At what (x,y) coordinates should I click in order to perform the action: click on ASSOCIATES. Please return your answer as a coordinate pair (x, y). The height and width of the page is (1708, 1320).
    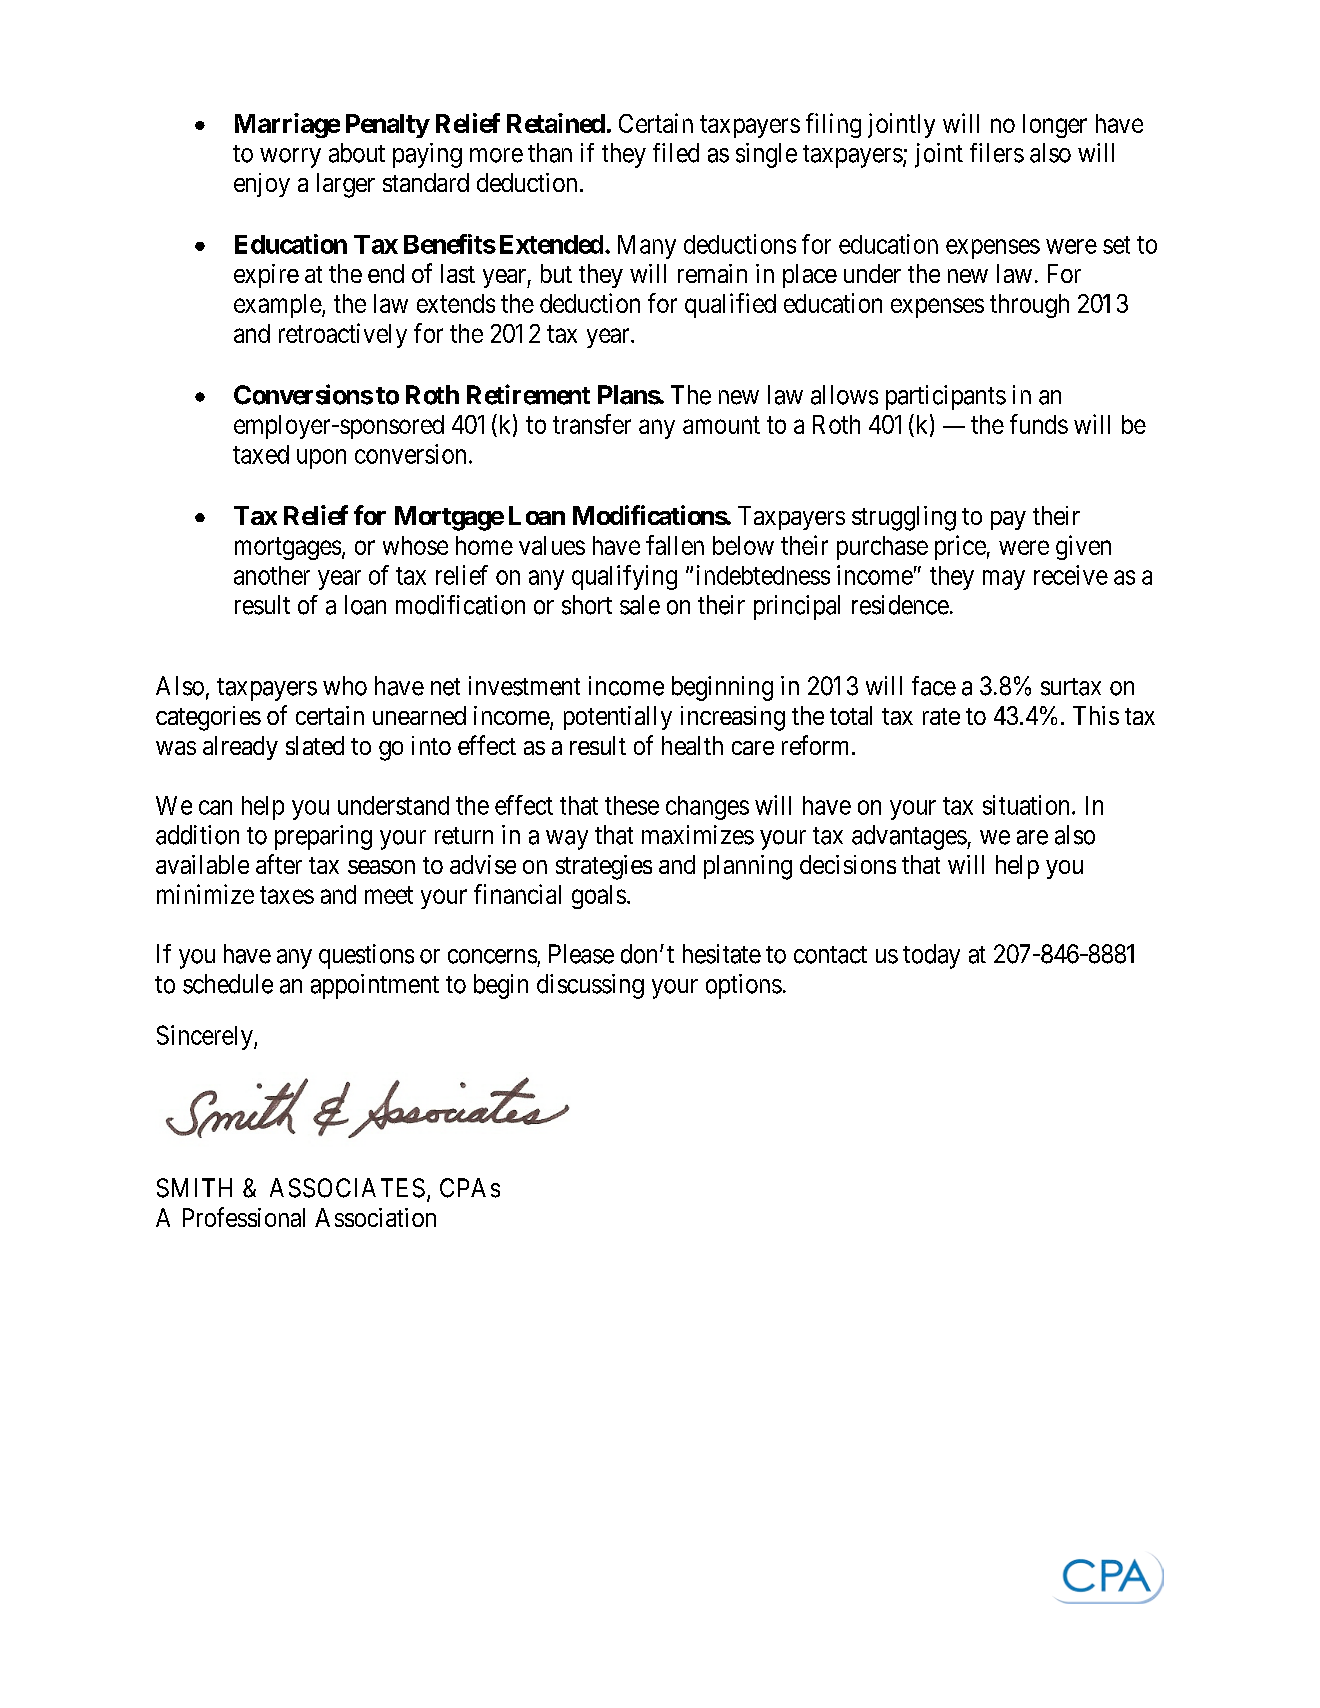
    Looking at the image, I should click on (347, 1188).
